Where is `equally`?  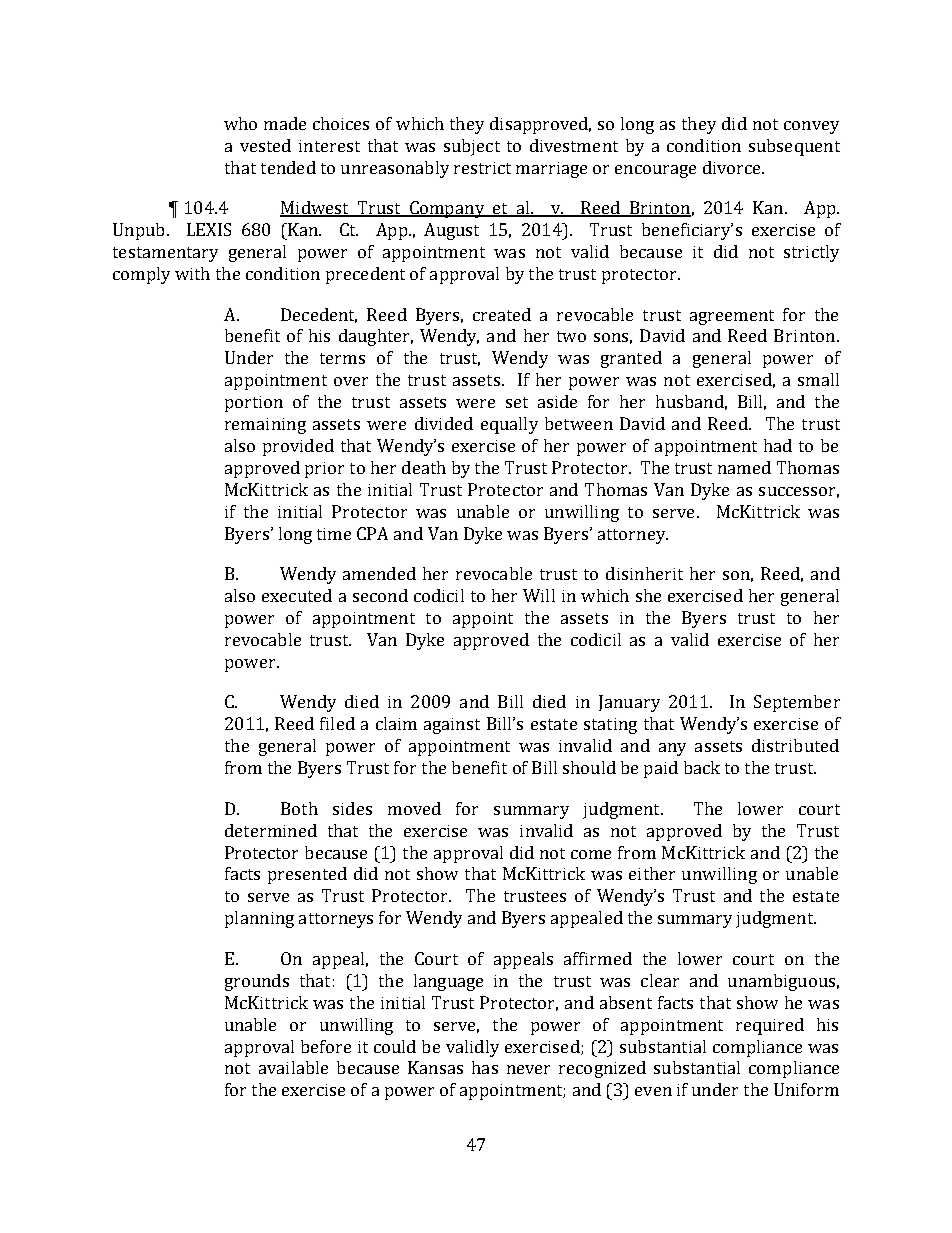 equally is located at coordinates (509, 425).
